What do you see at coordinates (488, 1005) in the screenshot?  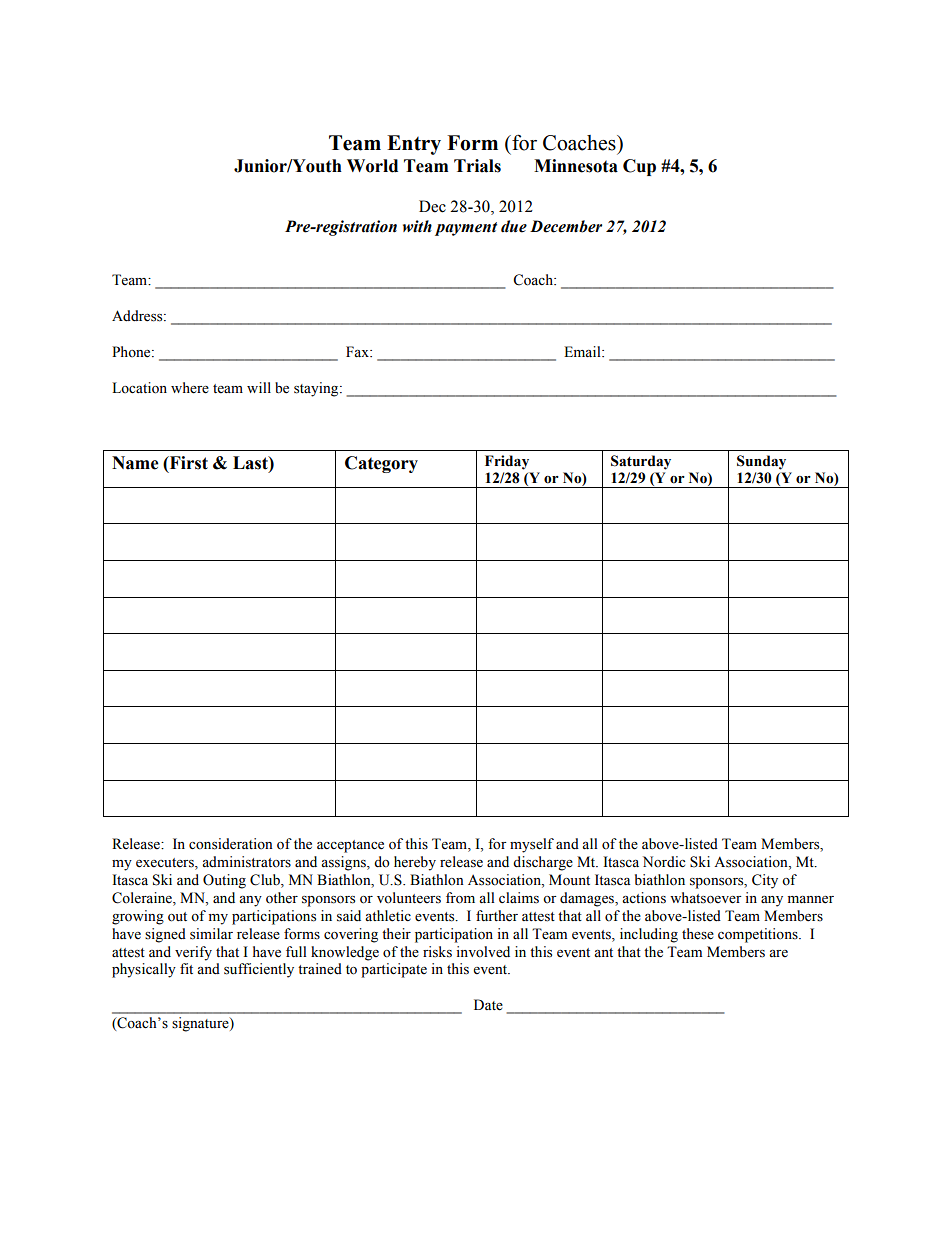 I see `Date` at bounding box center [488, 1005].
